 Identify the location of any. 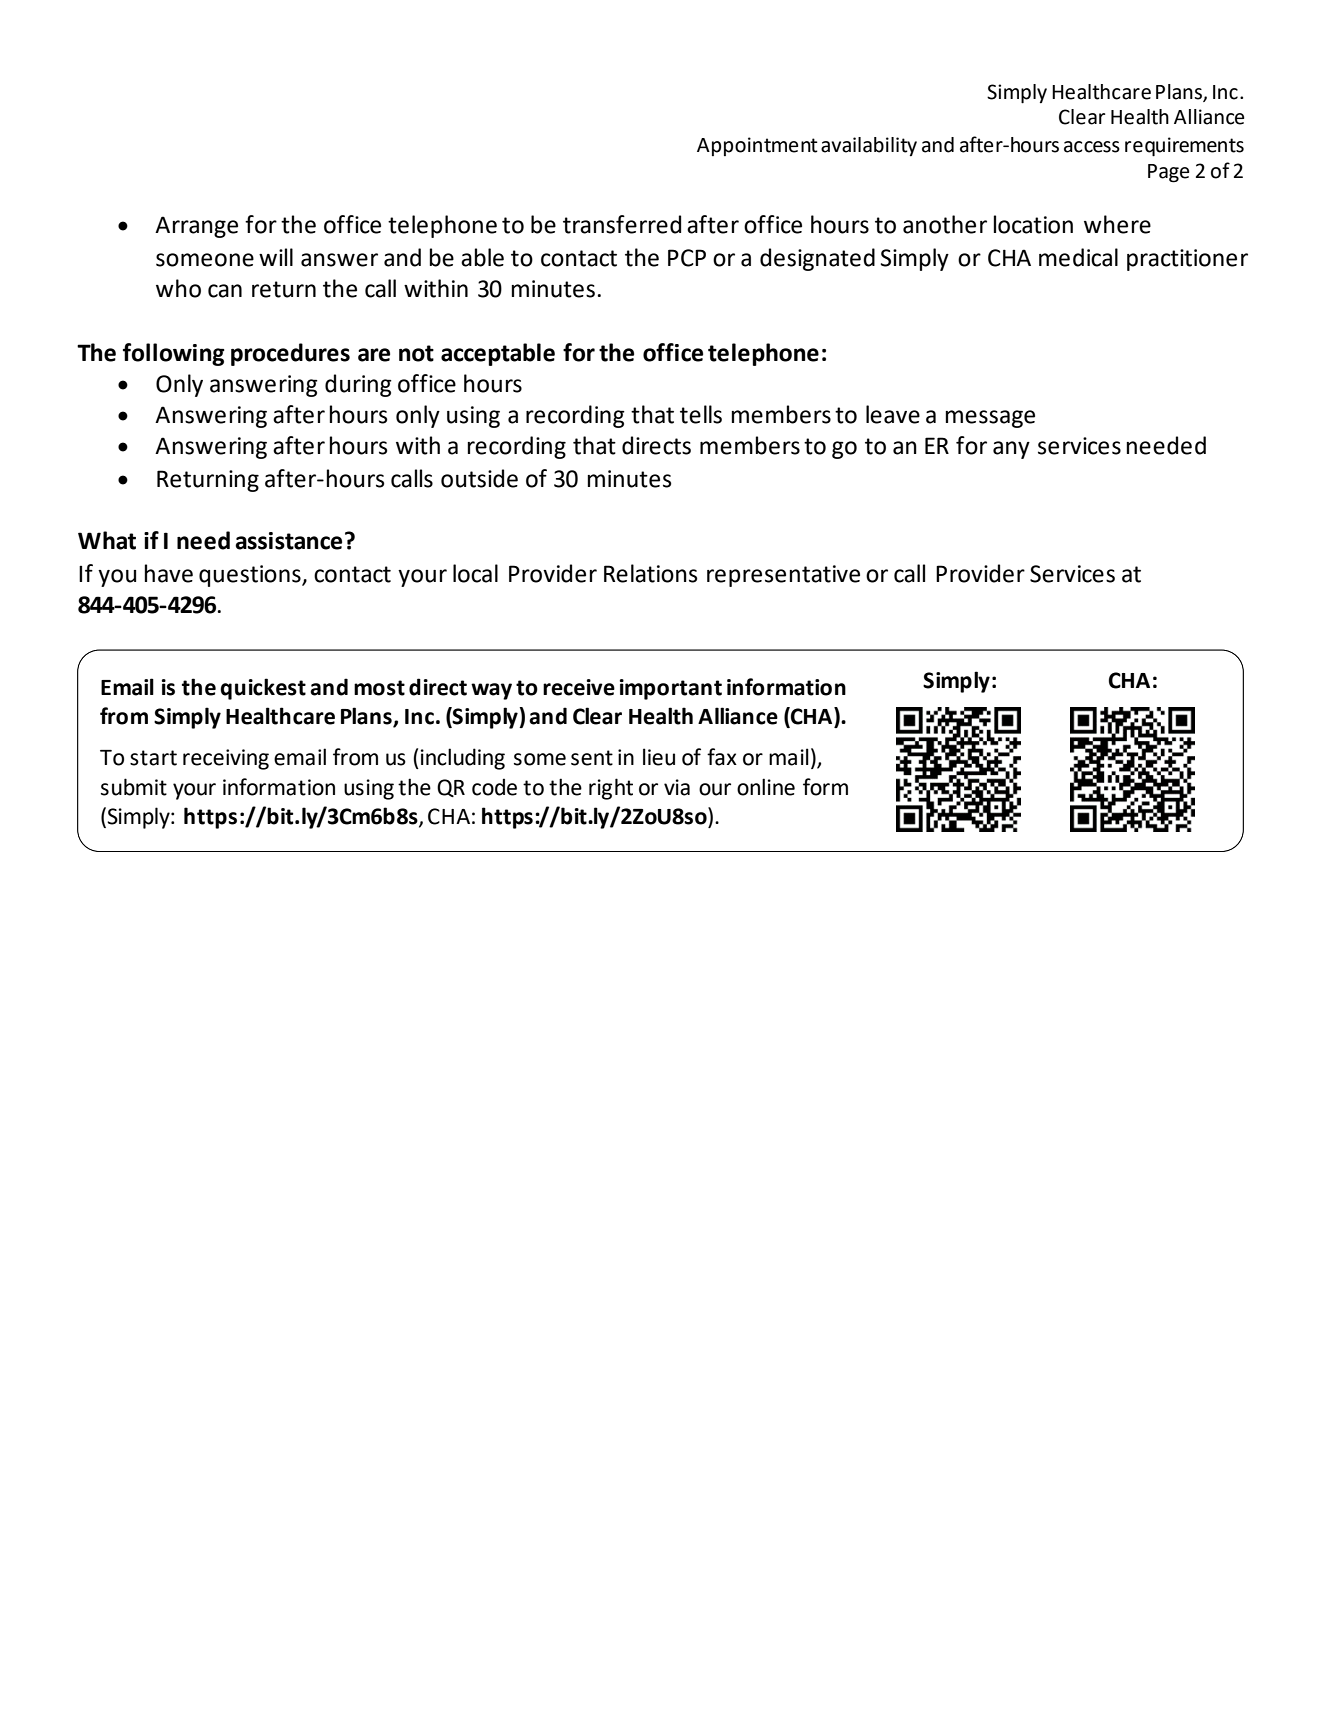
(1011, 450).
